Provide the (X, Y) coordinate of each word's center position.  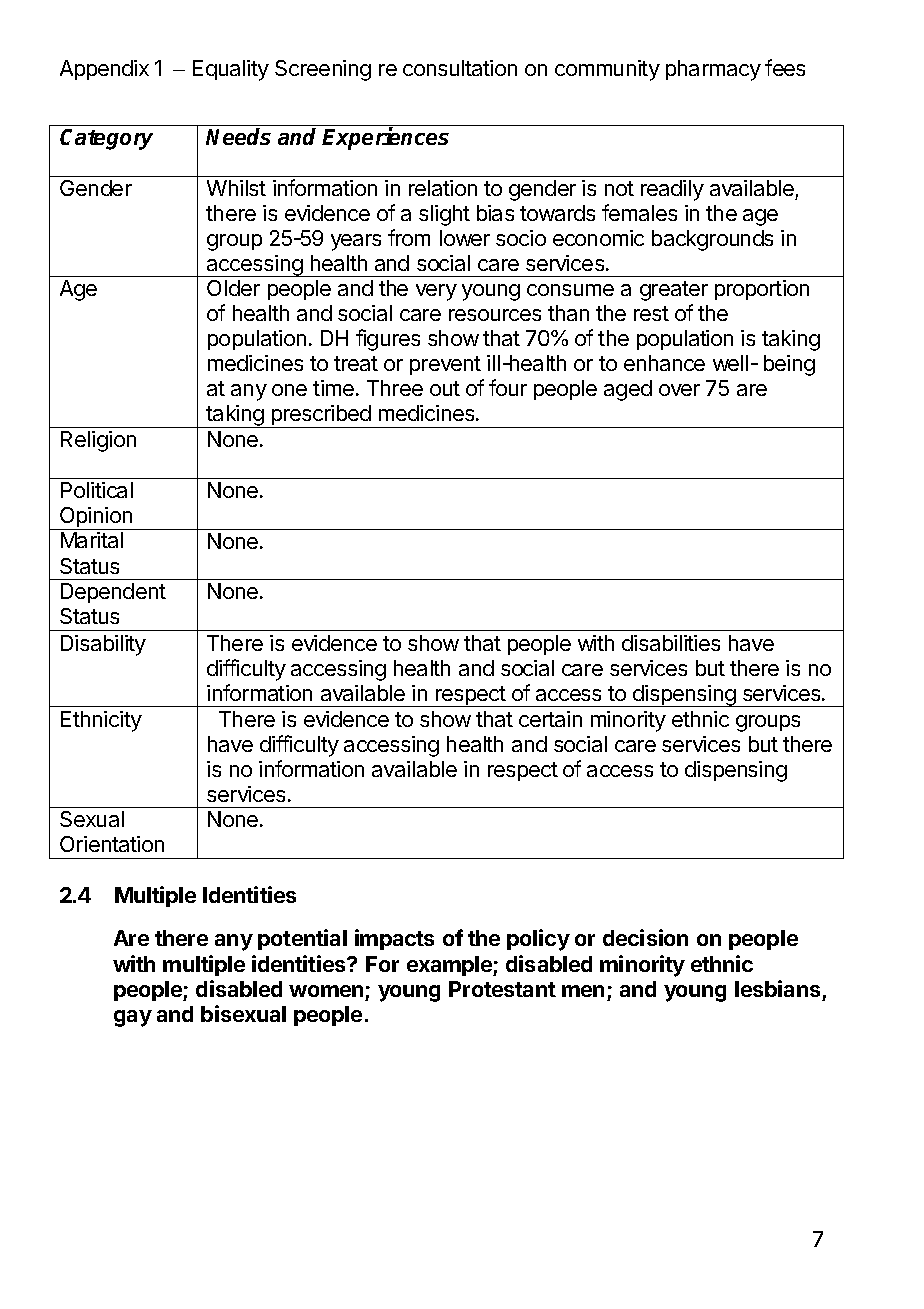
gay (133, 1018)
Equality (231, 70)
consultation (460, 68)
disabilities (671, 643)
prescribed (321, 416)
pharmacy (713, 70)
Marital (92, 540)
